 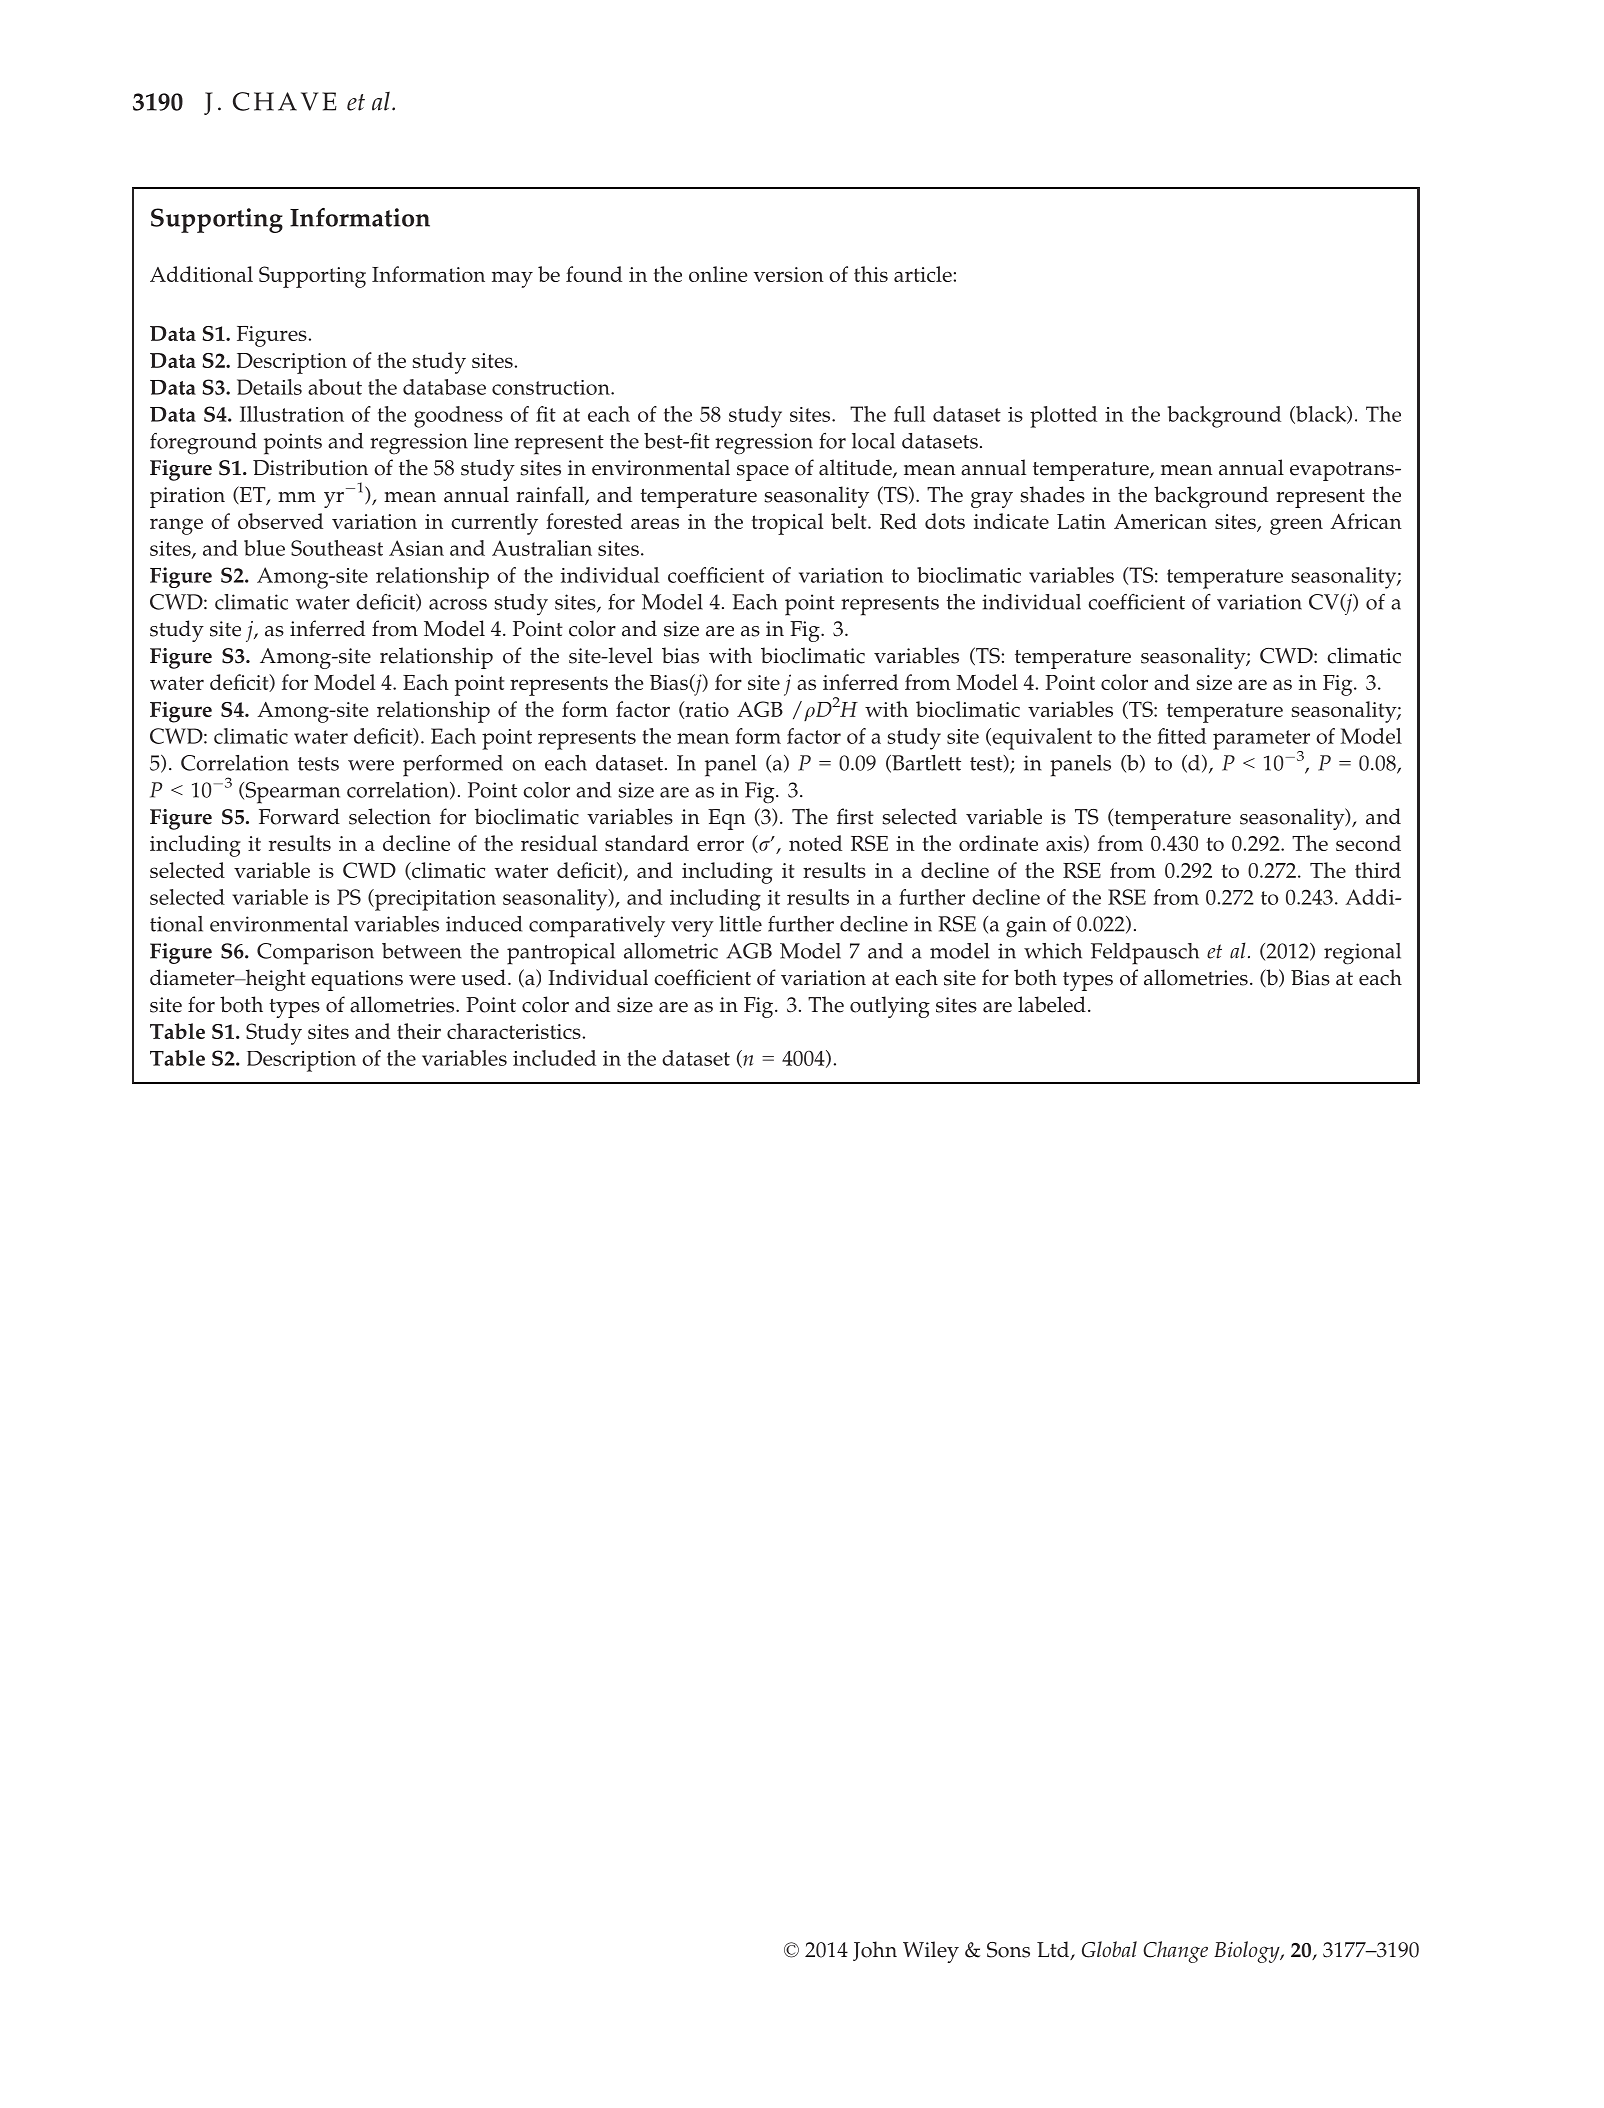 I want to click on labeled, so click(x=1052, y=1004).
